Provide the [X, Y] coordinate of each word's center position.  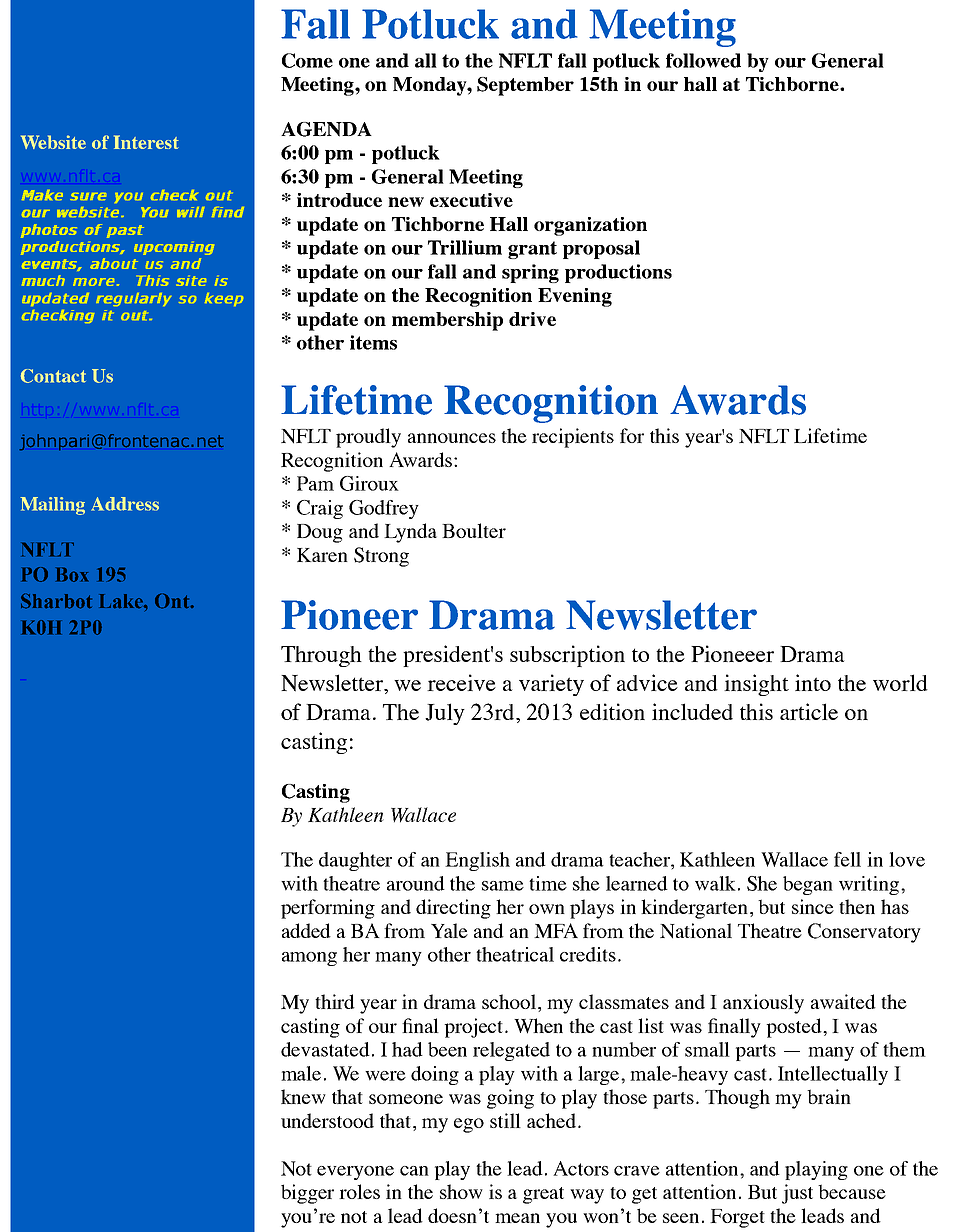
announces [452, 438]
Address [125, 504]
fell [847, 859]
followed [703, 60]
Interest [146, 142]
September [525, 86]
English [477, 861]
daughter [355, 861]
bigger [307, 1194]
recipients [573, 438]
